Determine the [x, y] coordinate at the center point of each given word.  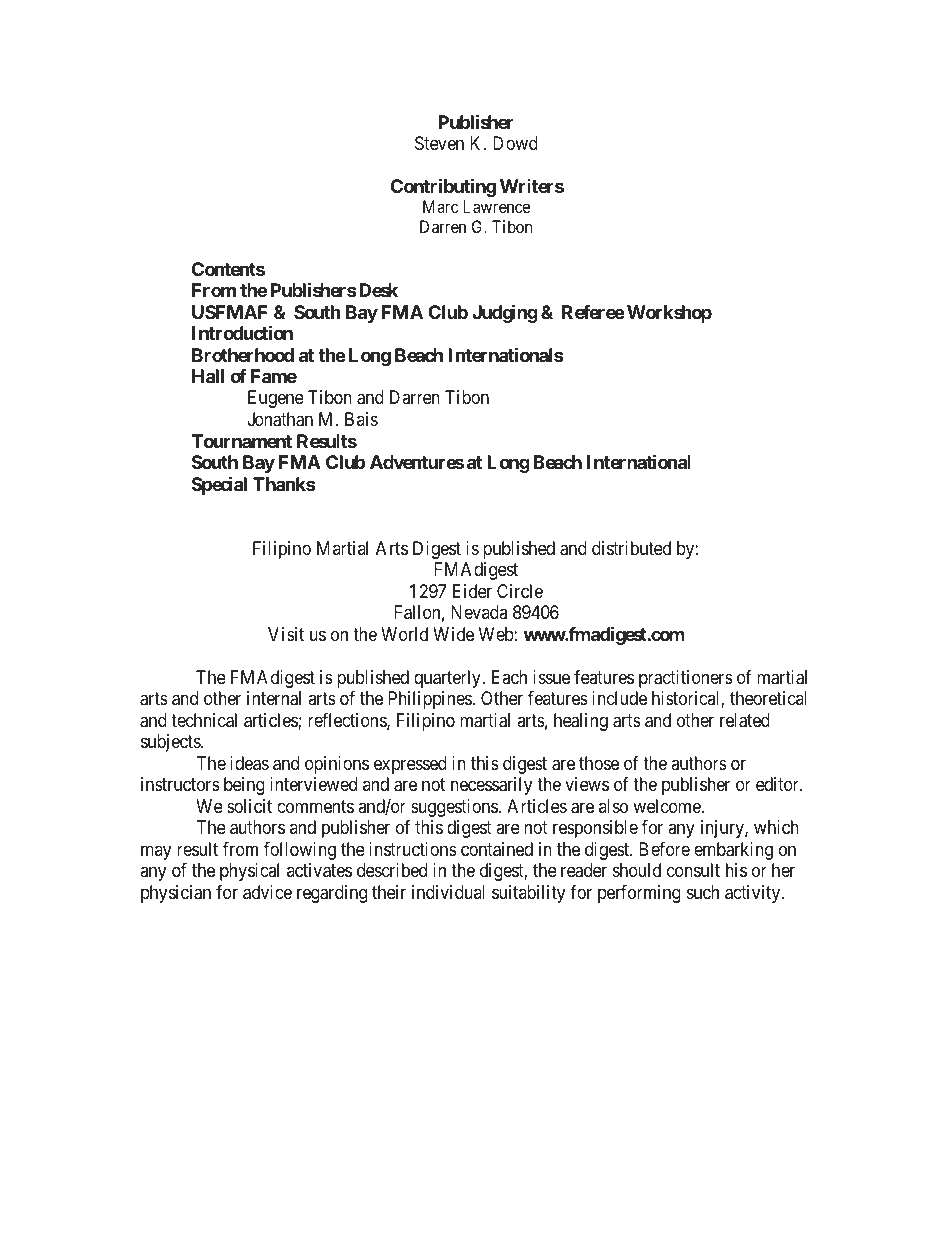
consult [693, 870]
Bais [361, 419]
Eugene [276, 399]
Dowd [515, 143]
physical [249, 872]
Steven [439, 143]
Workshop [669, 314]
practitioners [686, 679]
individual [448, 892]
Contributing [443, 188]
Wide [453, 634]
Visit [286, 634]
